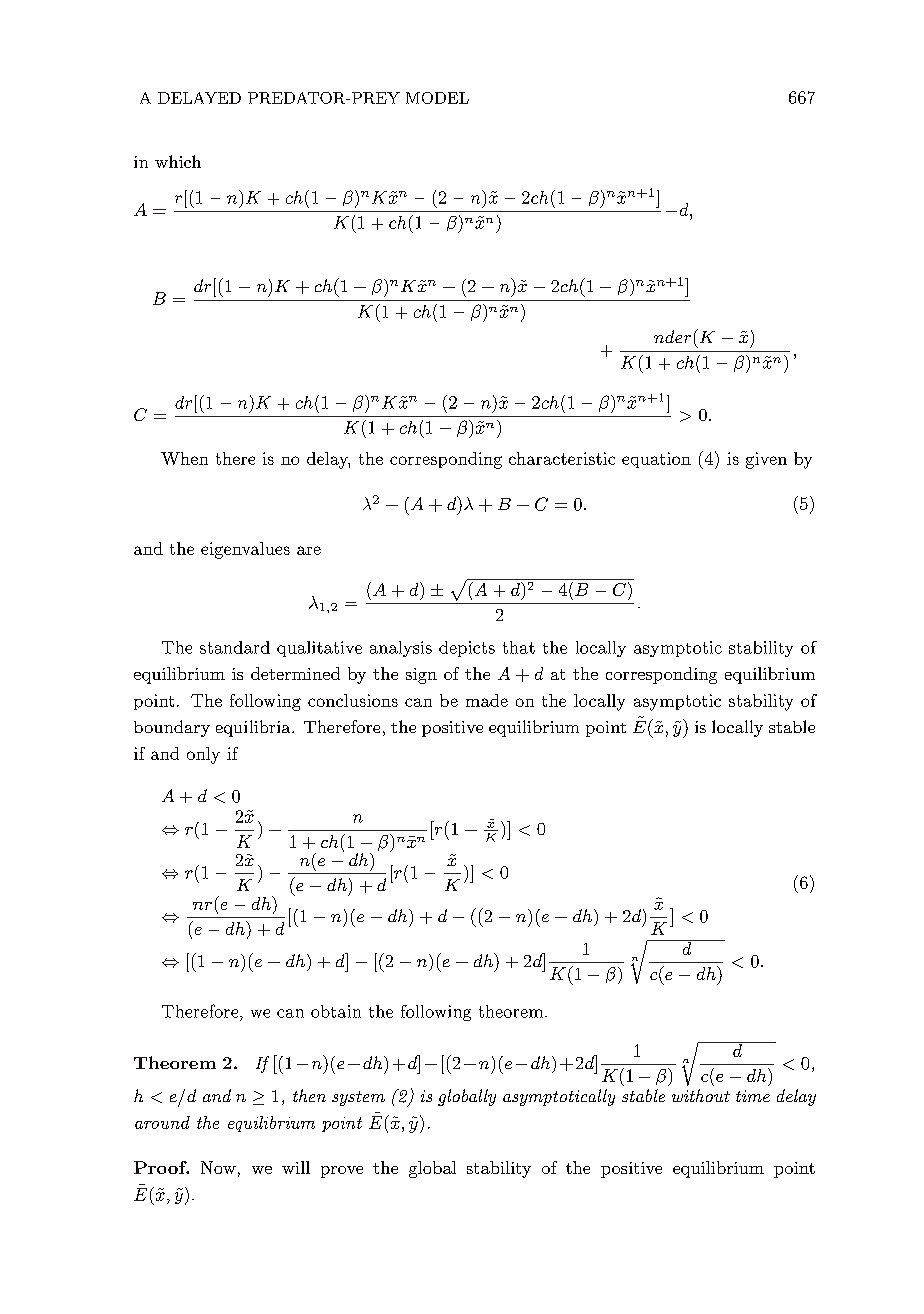 This screenshot has width=924, height=1314. What do you see at coordinates (766, 460) in the screenshot?
I see `given` at bounding box center [766, 460].
